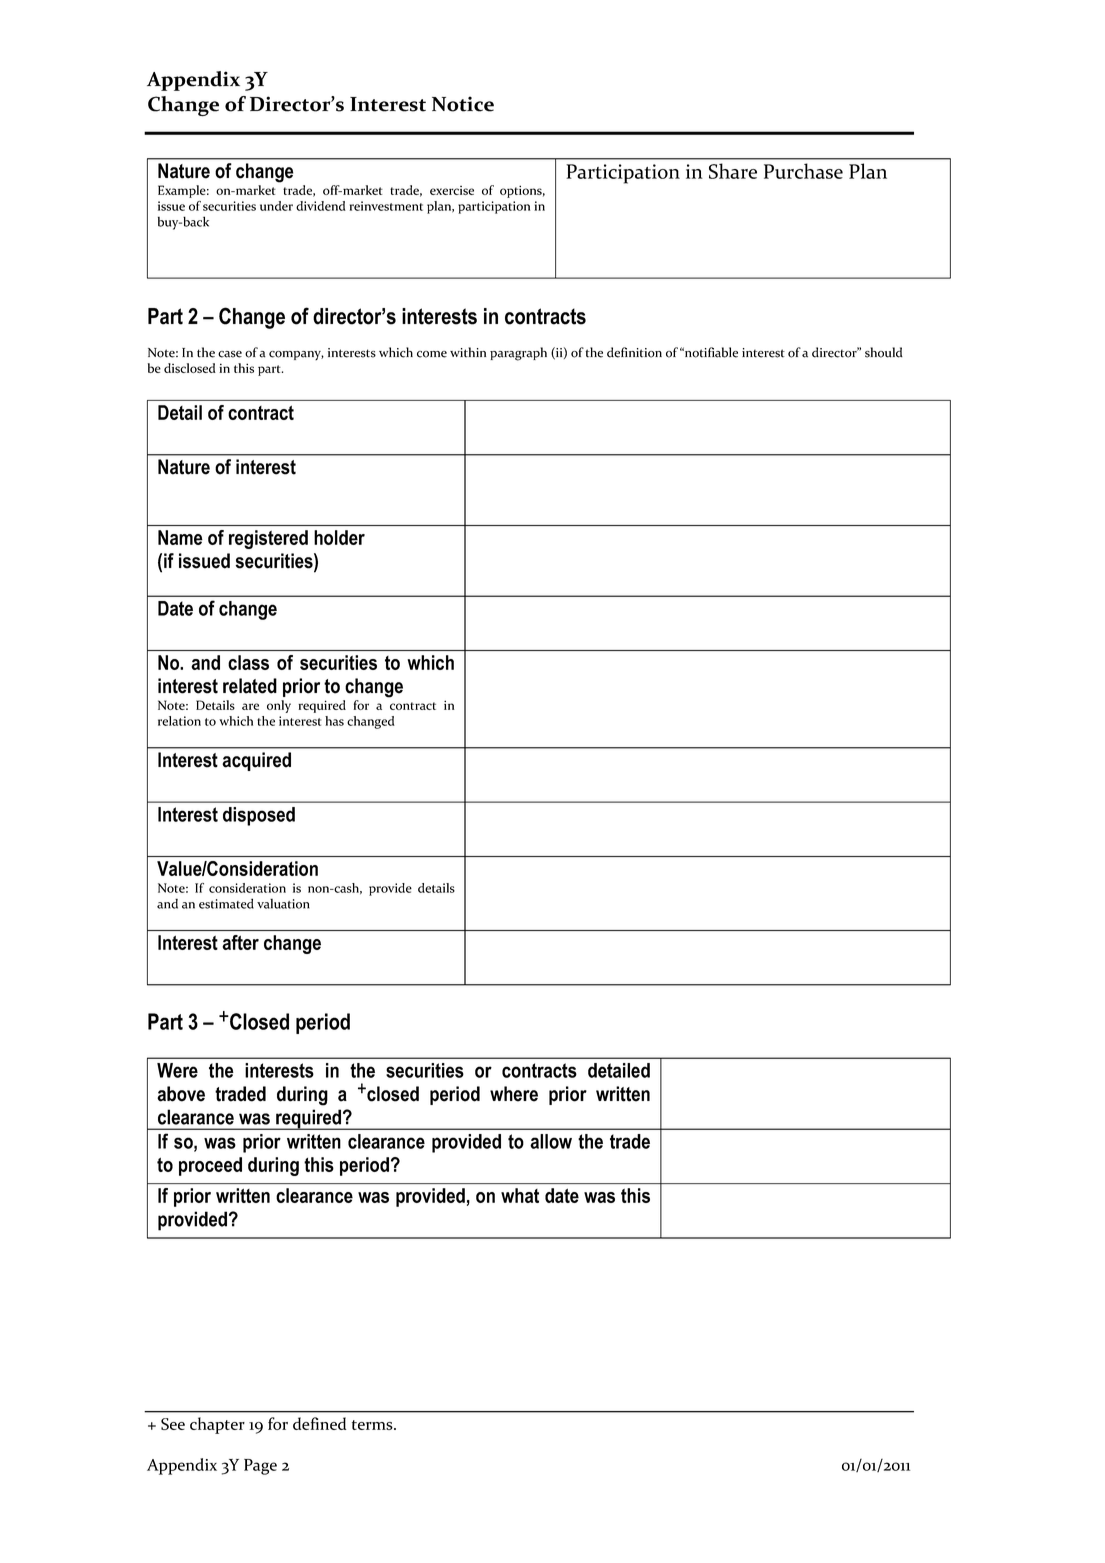 The height and width of the document is (1563, 1105). What do you see at coordinates (276, 206) in the document?
I see `under` at bounding box center [276, 206].
